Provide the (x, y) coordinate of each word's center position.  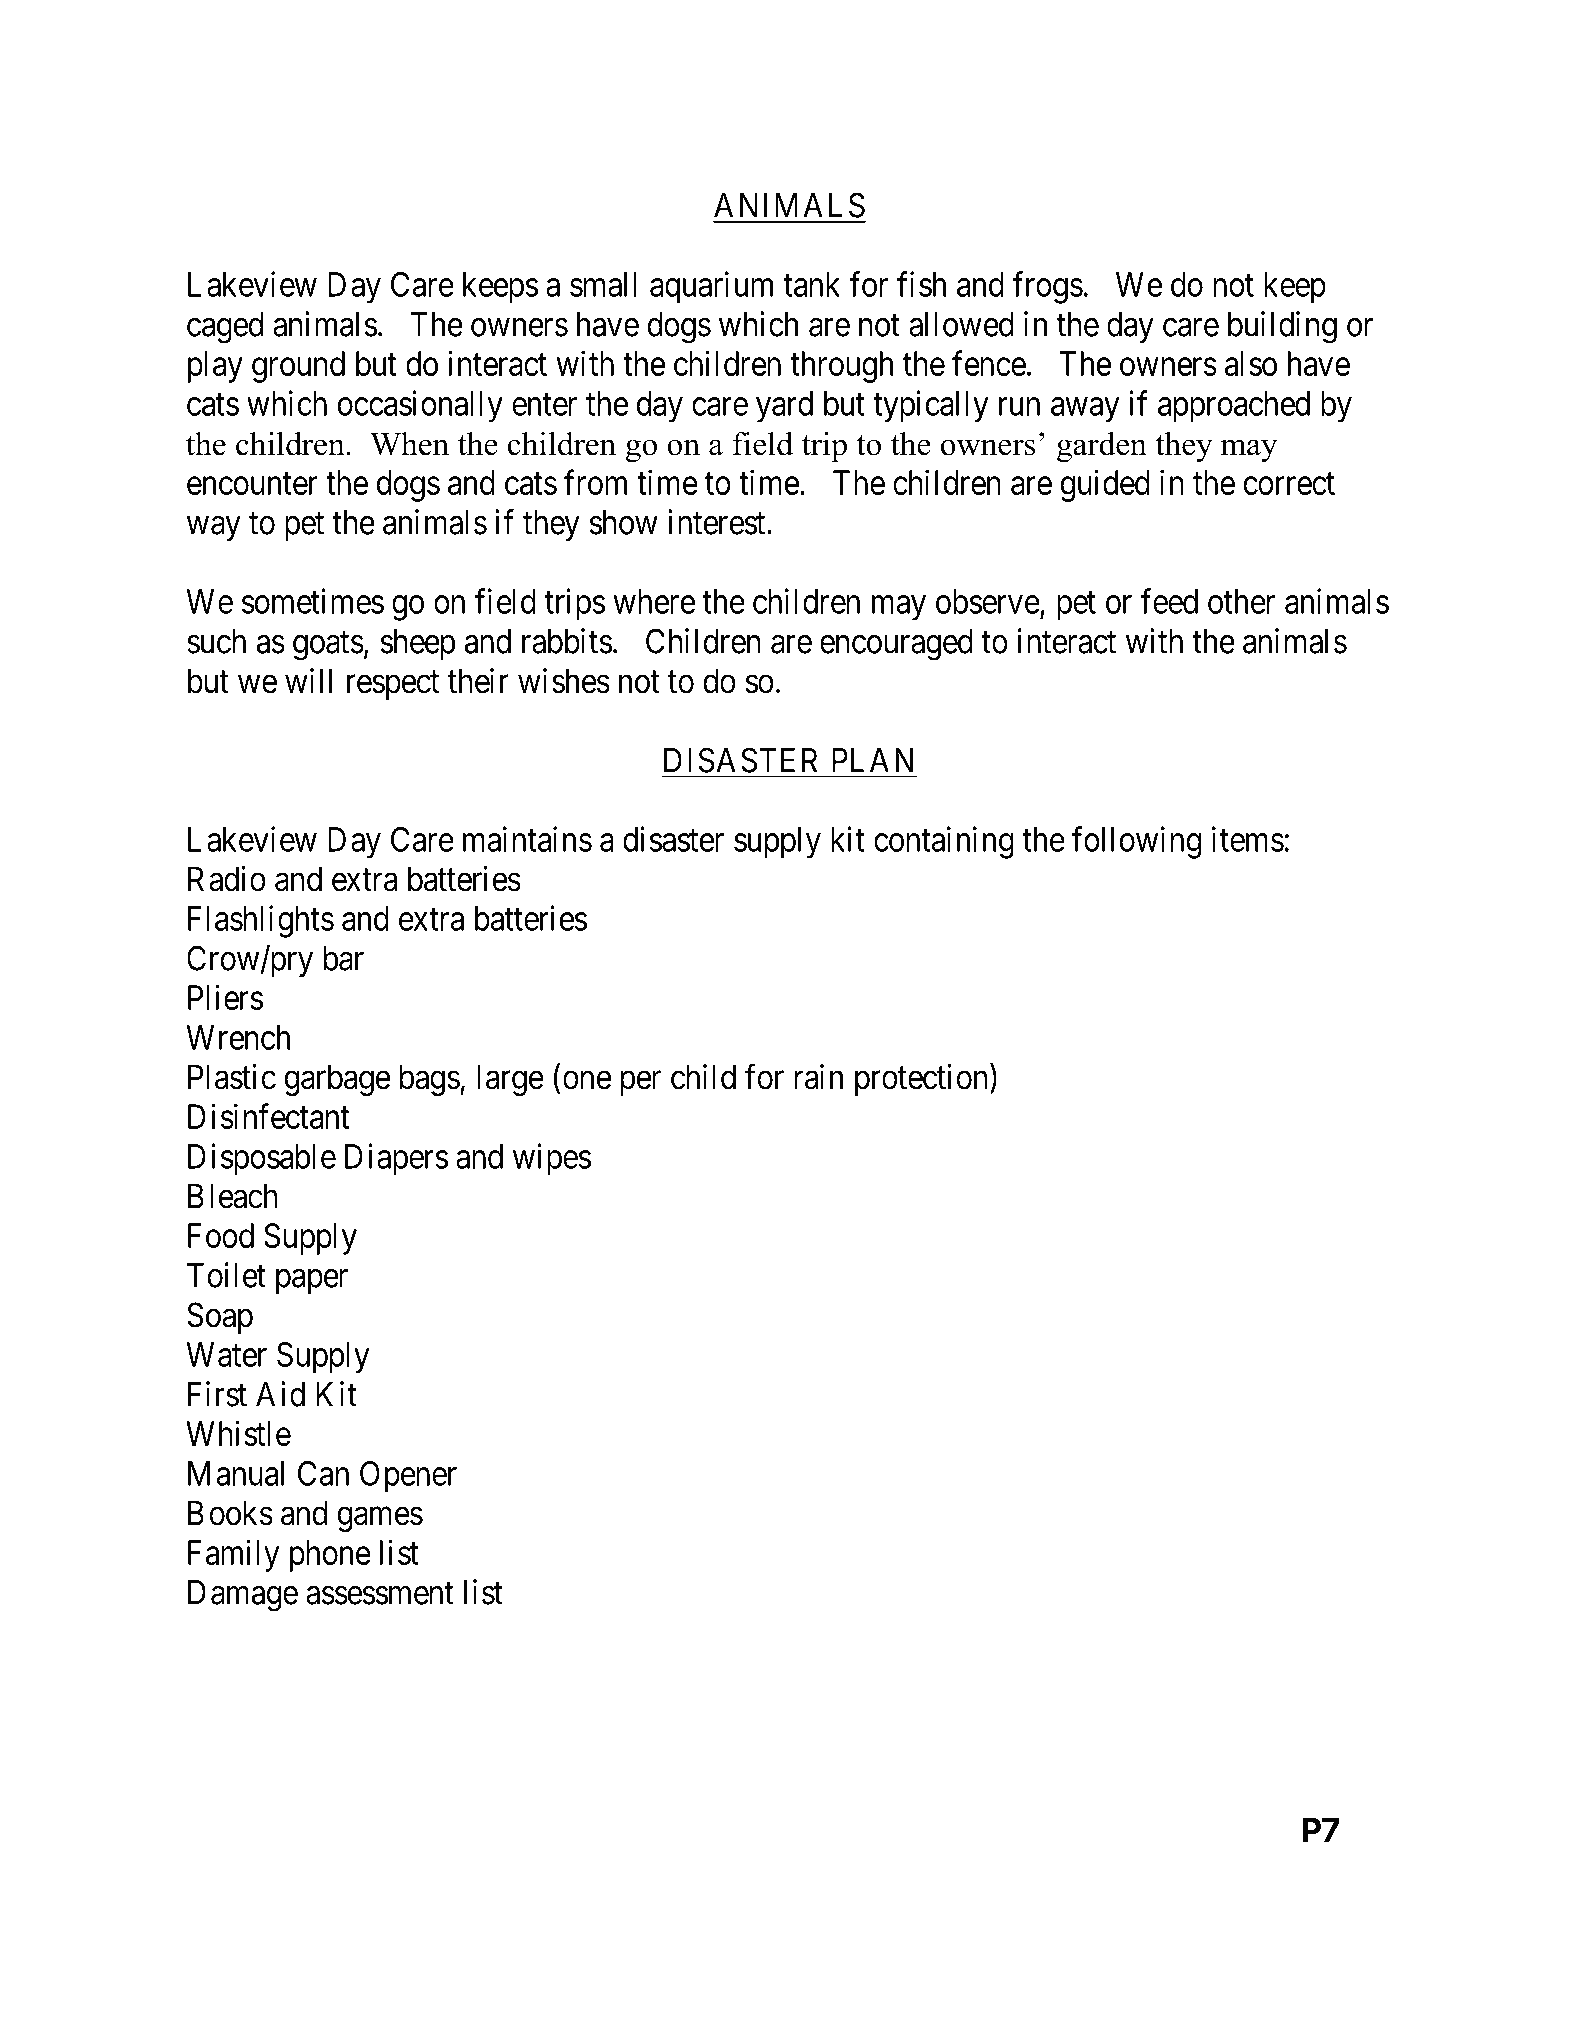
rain (818, 1077)
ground (298, 367)
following (1136, 842)
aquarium (711, 287)
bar (343, 958)
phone (330, 1556)
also (1251, 363)
